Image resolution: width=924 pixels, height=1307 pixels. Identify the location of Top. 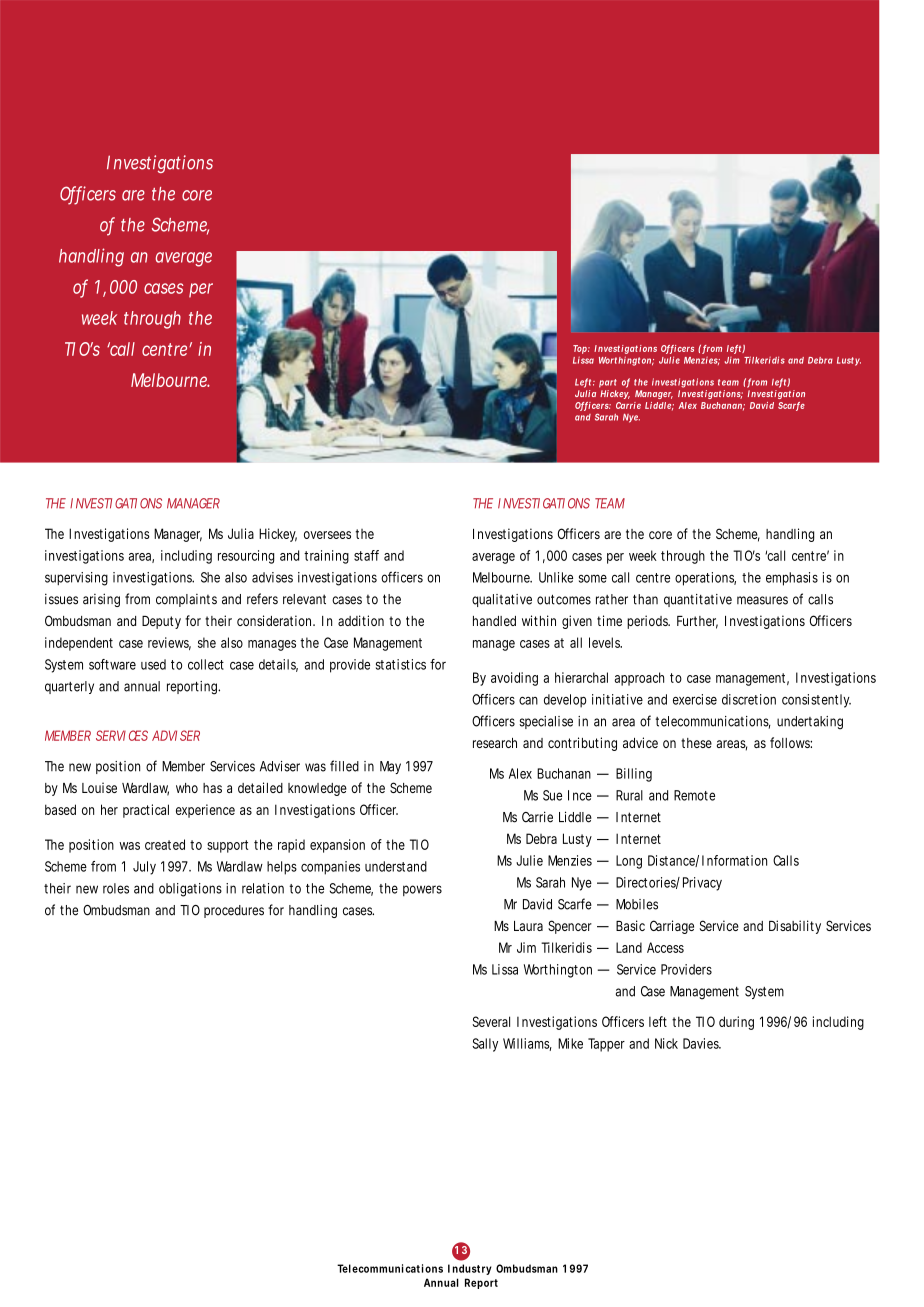
(581, 349).
